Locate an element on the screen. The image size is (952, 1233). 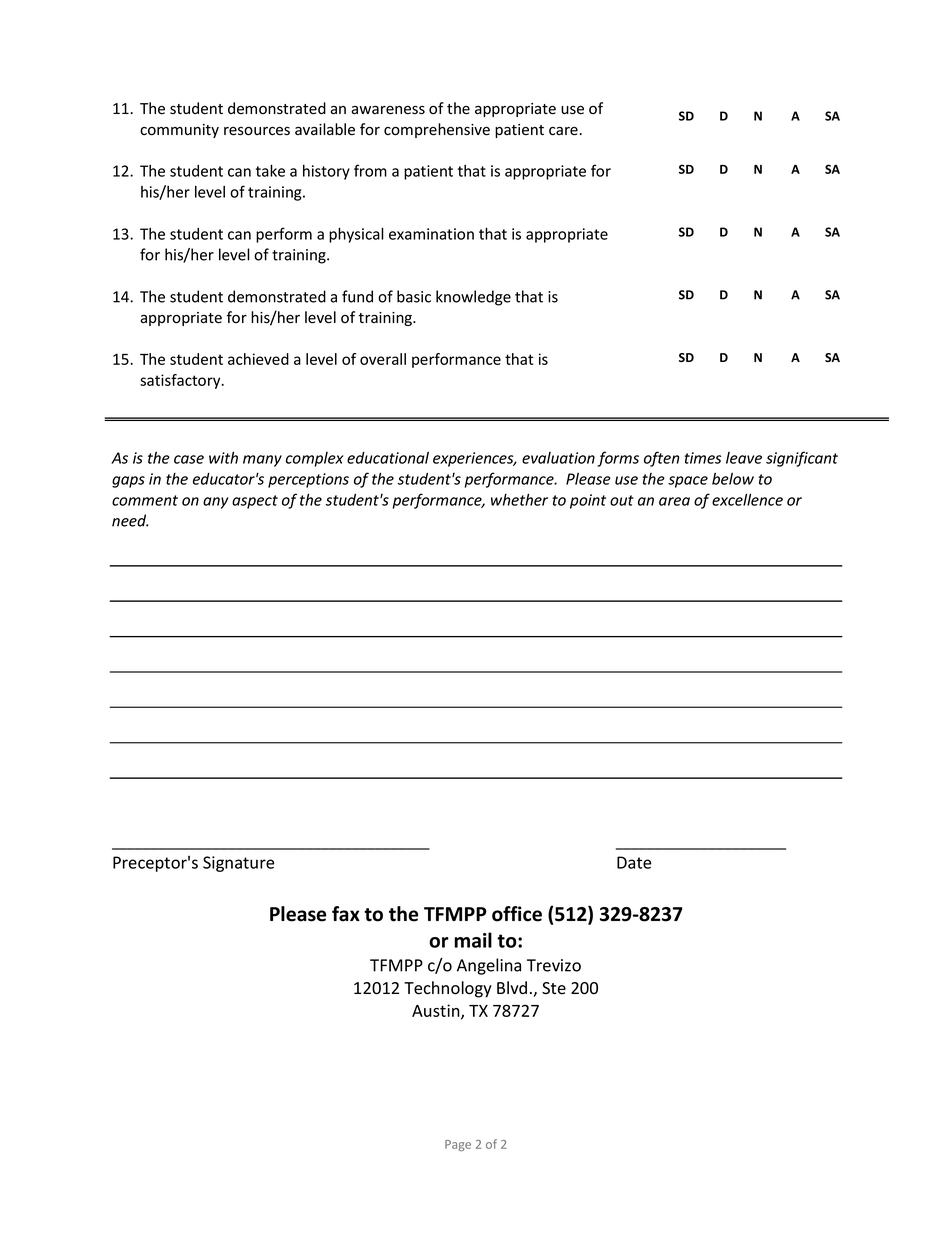
whether is located at coordinates (519, 499).
